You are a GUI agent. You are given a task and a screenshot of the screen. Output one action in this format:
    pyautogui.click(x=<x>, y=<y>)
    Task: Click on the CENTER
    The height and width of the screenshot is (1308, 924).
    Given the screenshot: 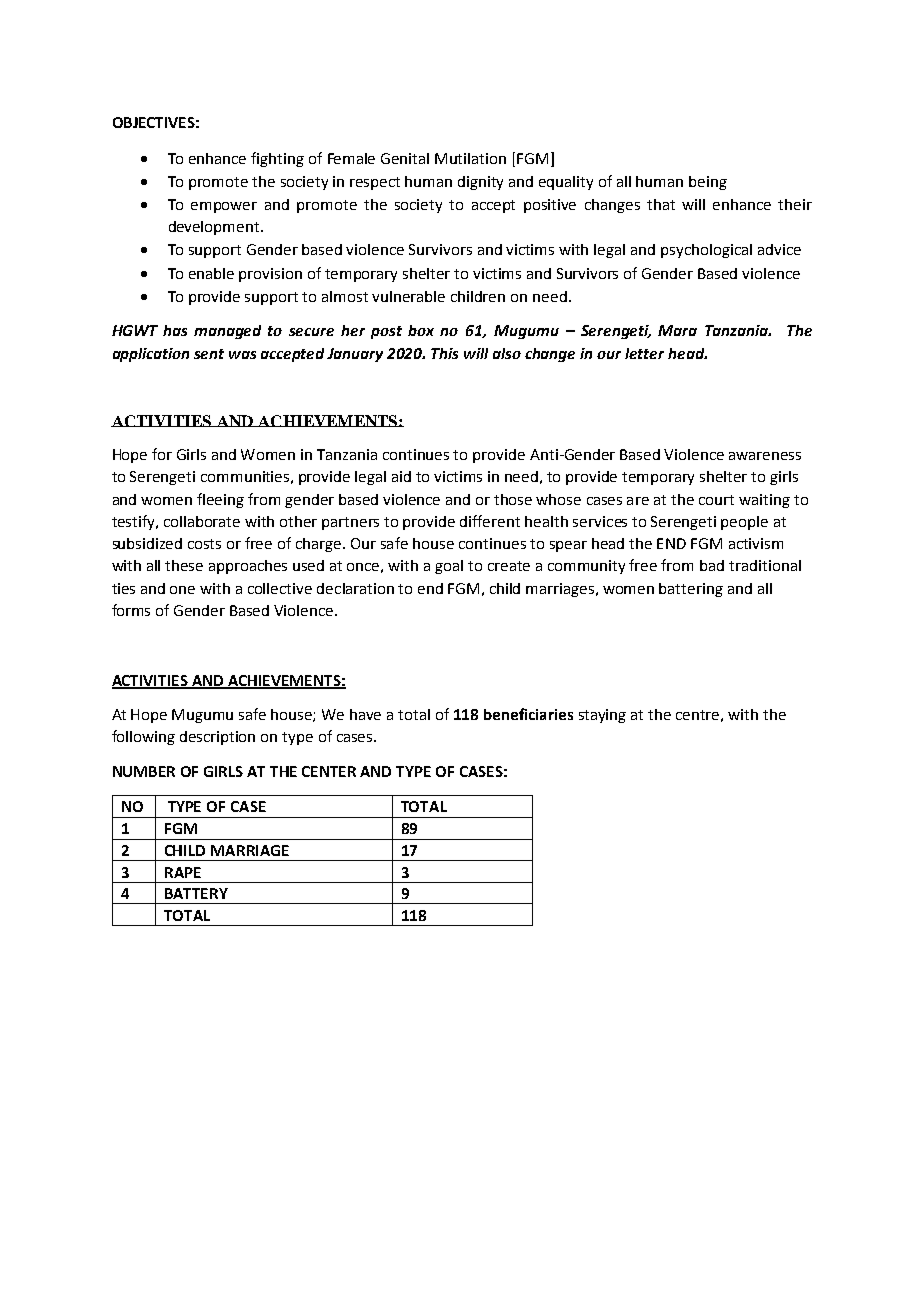 What is the action you would take?
    pyautogui.click(x=329, y=771)
